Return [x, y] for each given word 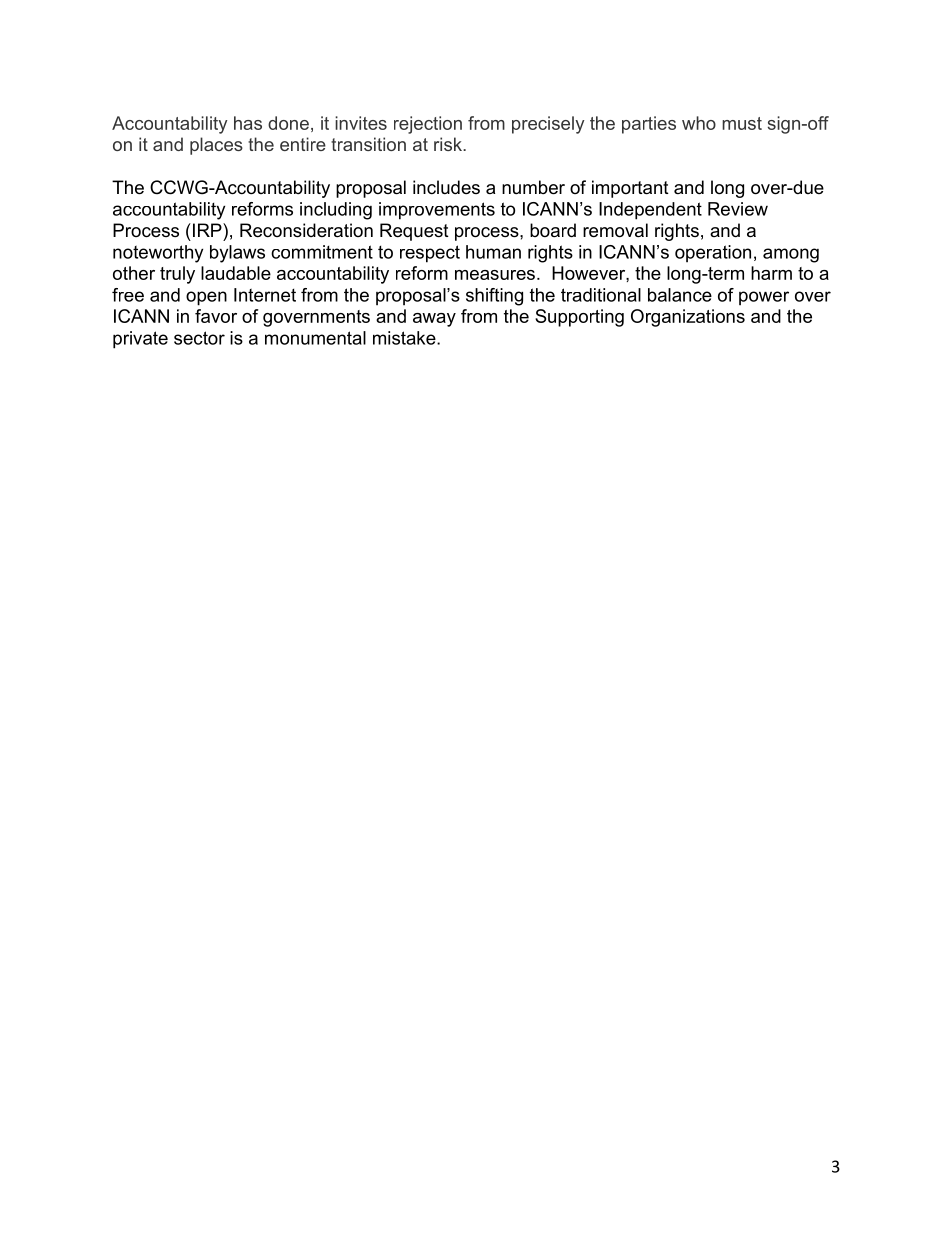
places [216, 146]
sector [199, 338]
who [699, 123]
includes [446, 187]
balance [680, 295]
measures [495, 275]
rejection [428, 125]
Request [414, 232]
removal [615, 230]
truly [177, 275]
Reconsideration [306, 230]
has [248, 123]
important [630, 189]
